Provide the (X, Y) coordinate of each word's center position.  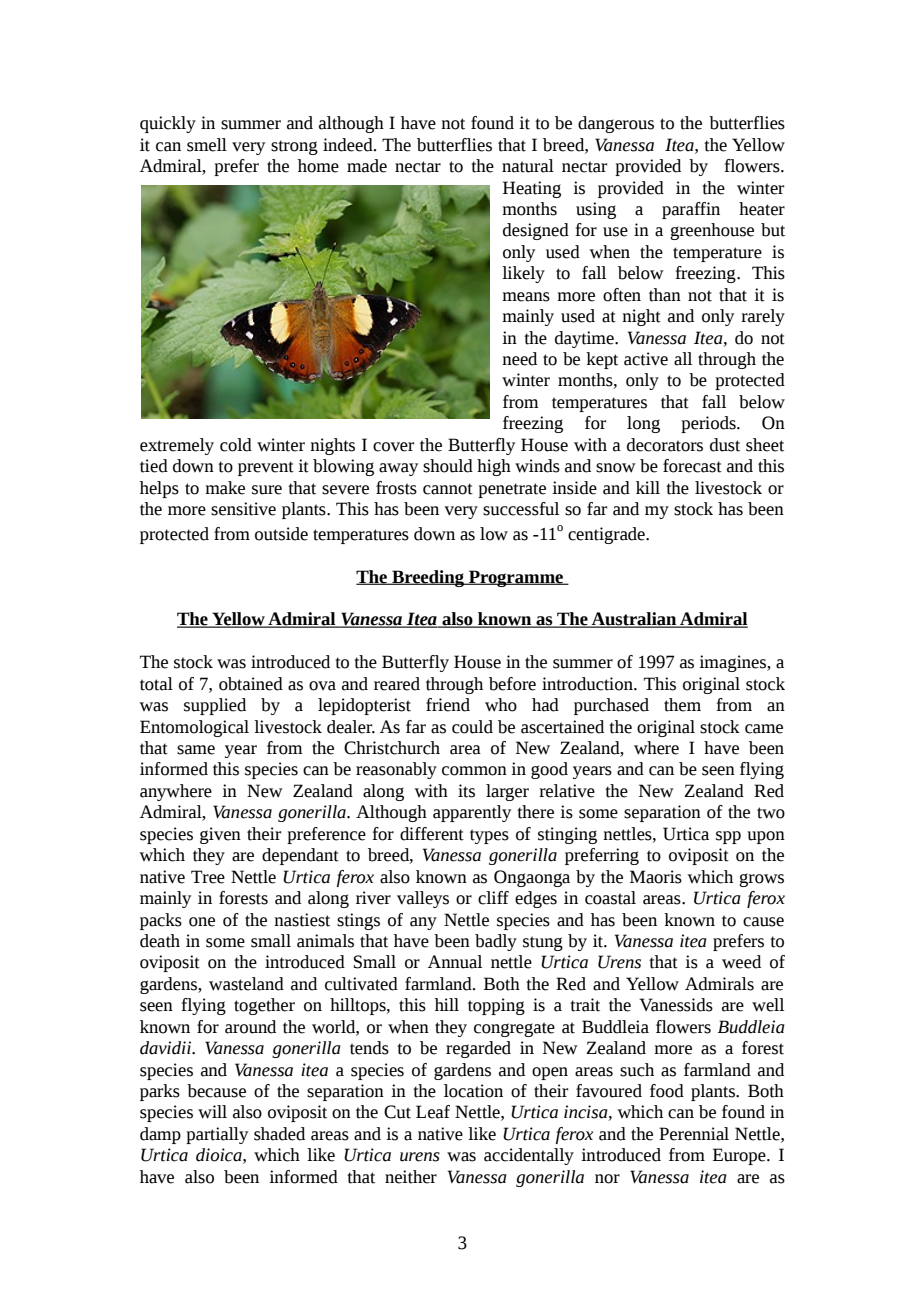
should (448, 466)
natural (528, 166)
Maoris (656, 877)
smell (207, 145)
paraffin (691, 210)
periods (709, 424)
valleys (423, 899)
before (512, 684)
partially (217, 1135)
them (682, 705)
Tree (208, 877)
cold (236, 445)
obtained (251, 684)
